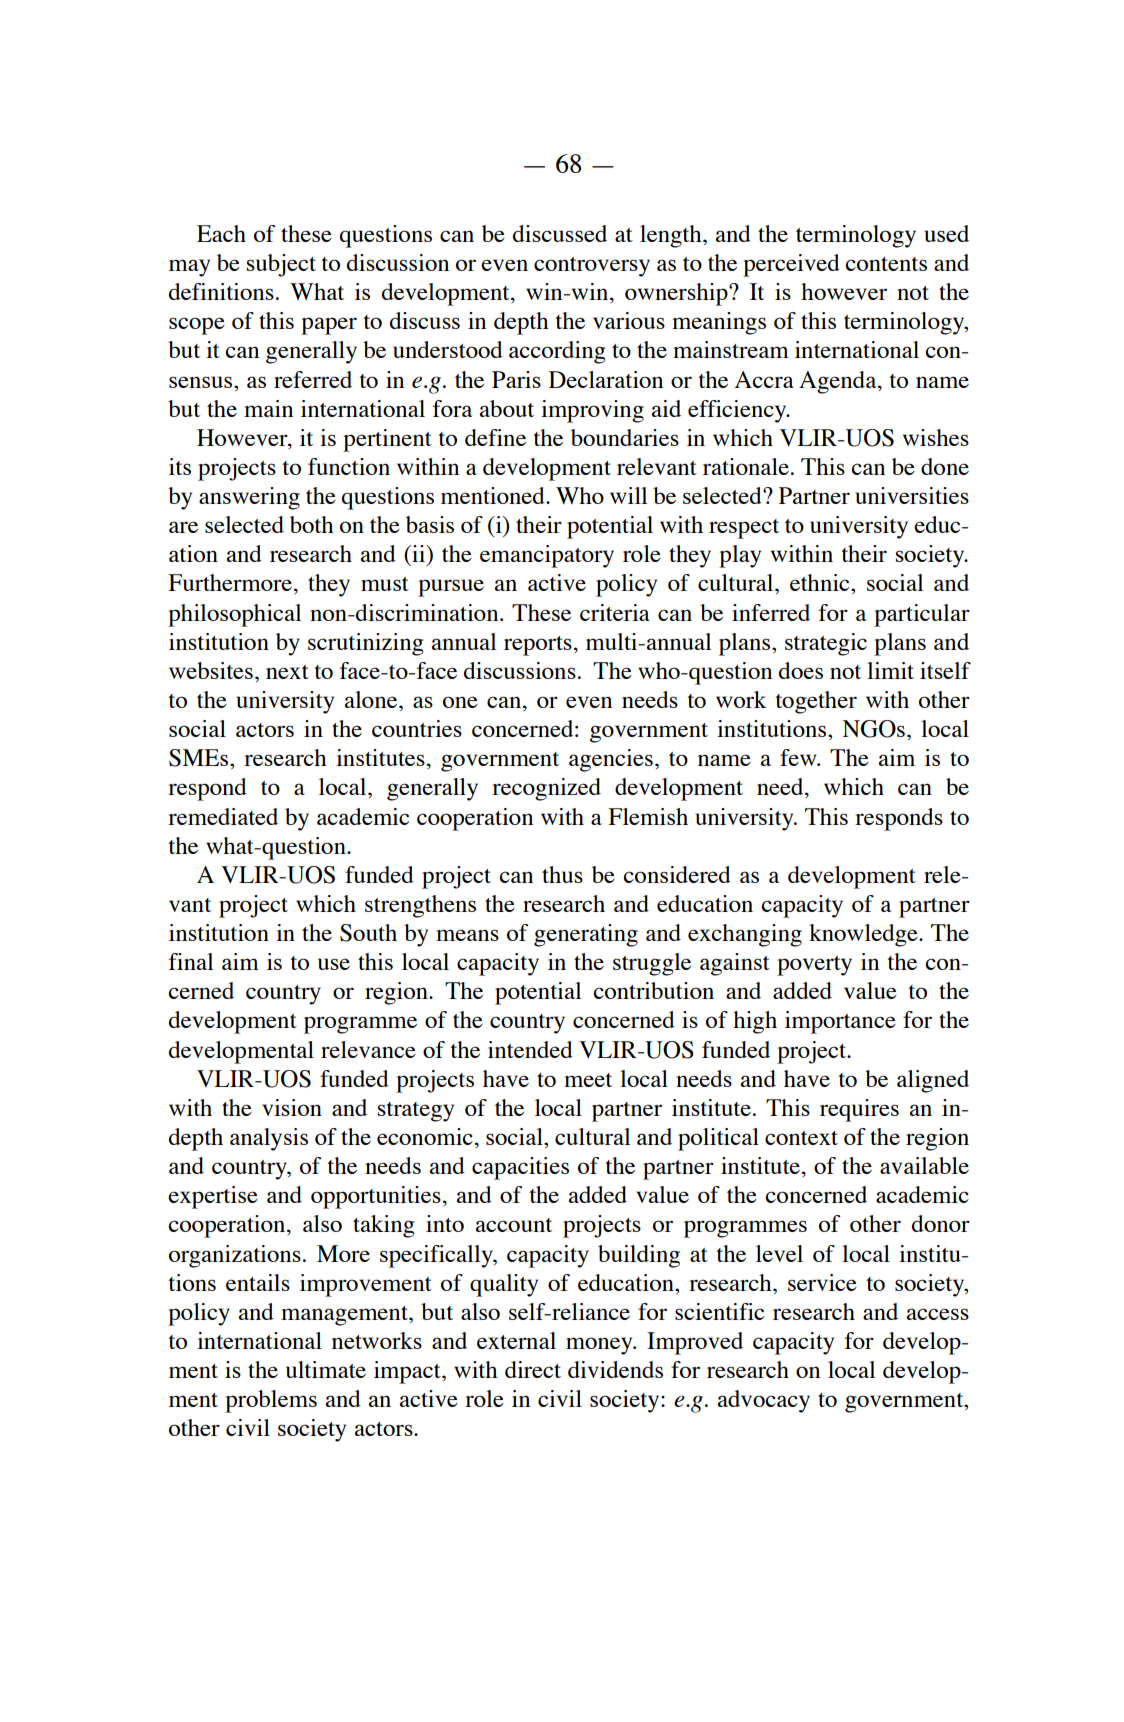  I want to click on ultimate, so click(326, 1369).
